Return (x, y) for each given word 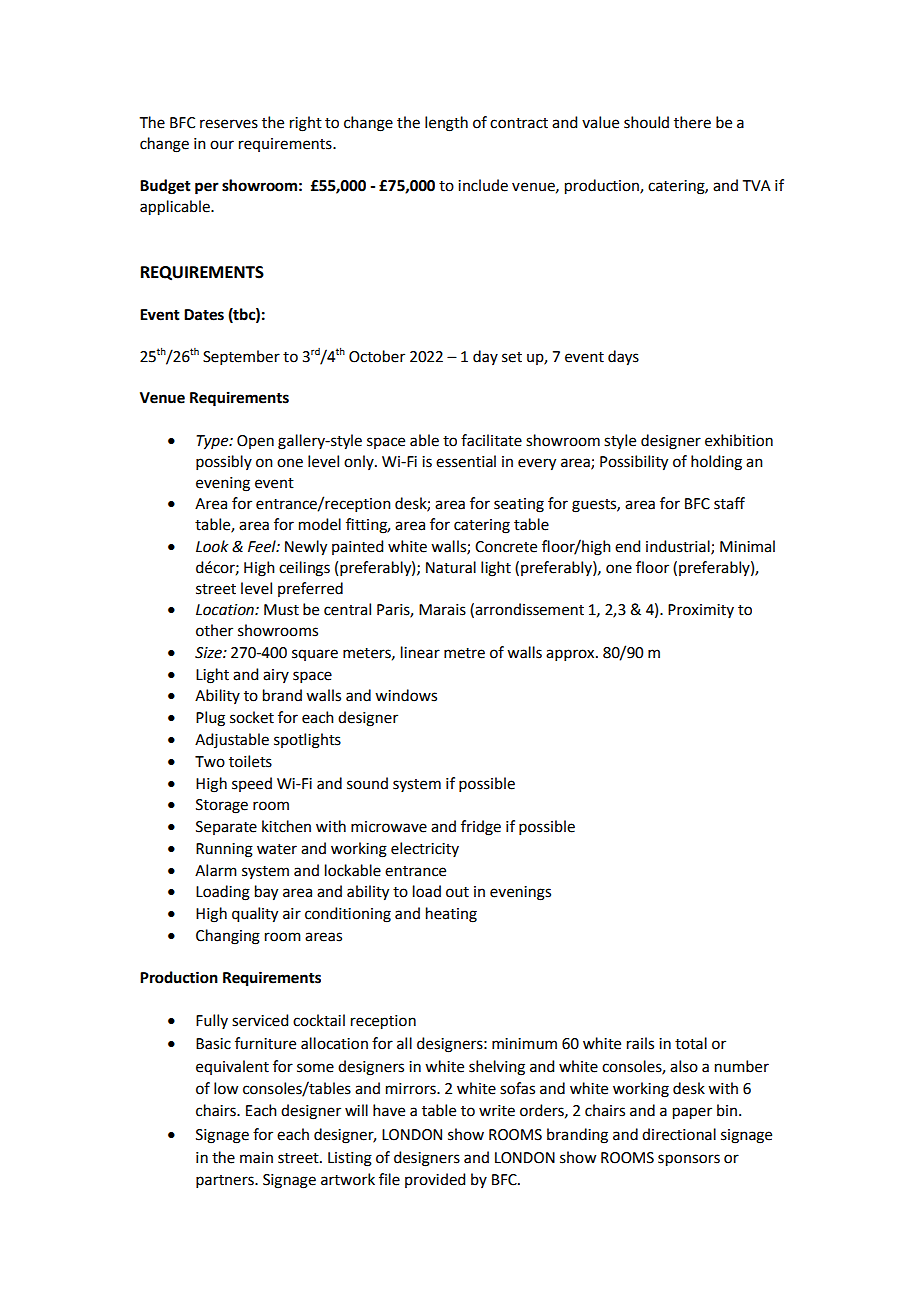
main (256, 1158)
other (214, 630)
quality (255, 915)
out (457, 892)
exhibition (739, 440)
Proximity (701, 611)
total (691, 1043)
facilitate (491, 440)
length (446, 124)
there (692, 122)
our (222, 145)
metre (464, 653)
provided (435, 1180)
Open (255, 442)
